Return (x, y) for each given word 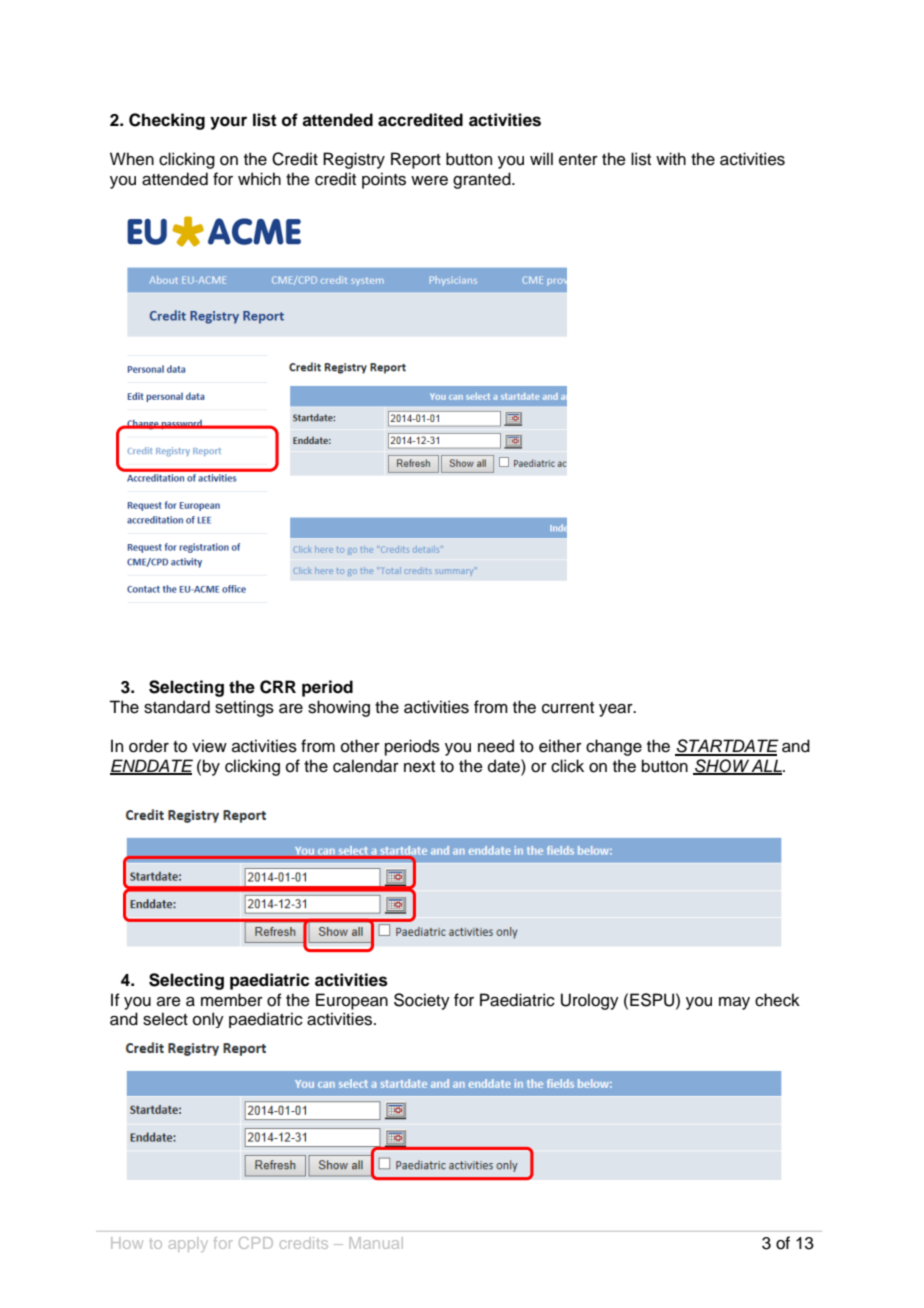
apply (188, 1244)
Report (416, 160)
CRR (278, 687)
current (568, 708)
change (614, 747)
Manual (376, 1243)
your (228, 123)
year (617, 710)
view (209, 746)
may (734, 1003)
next (419, 767)
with (671, 158)
